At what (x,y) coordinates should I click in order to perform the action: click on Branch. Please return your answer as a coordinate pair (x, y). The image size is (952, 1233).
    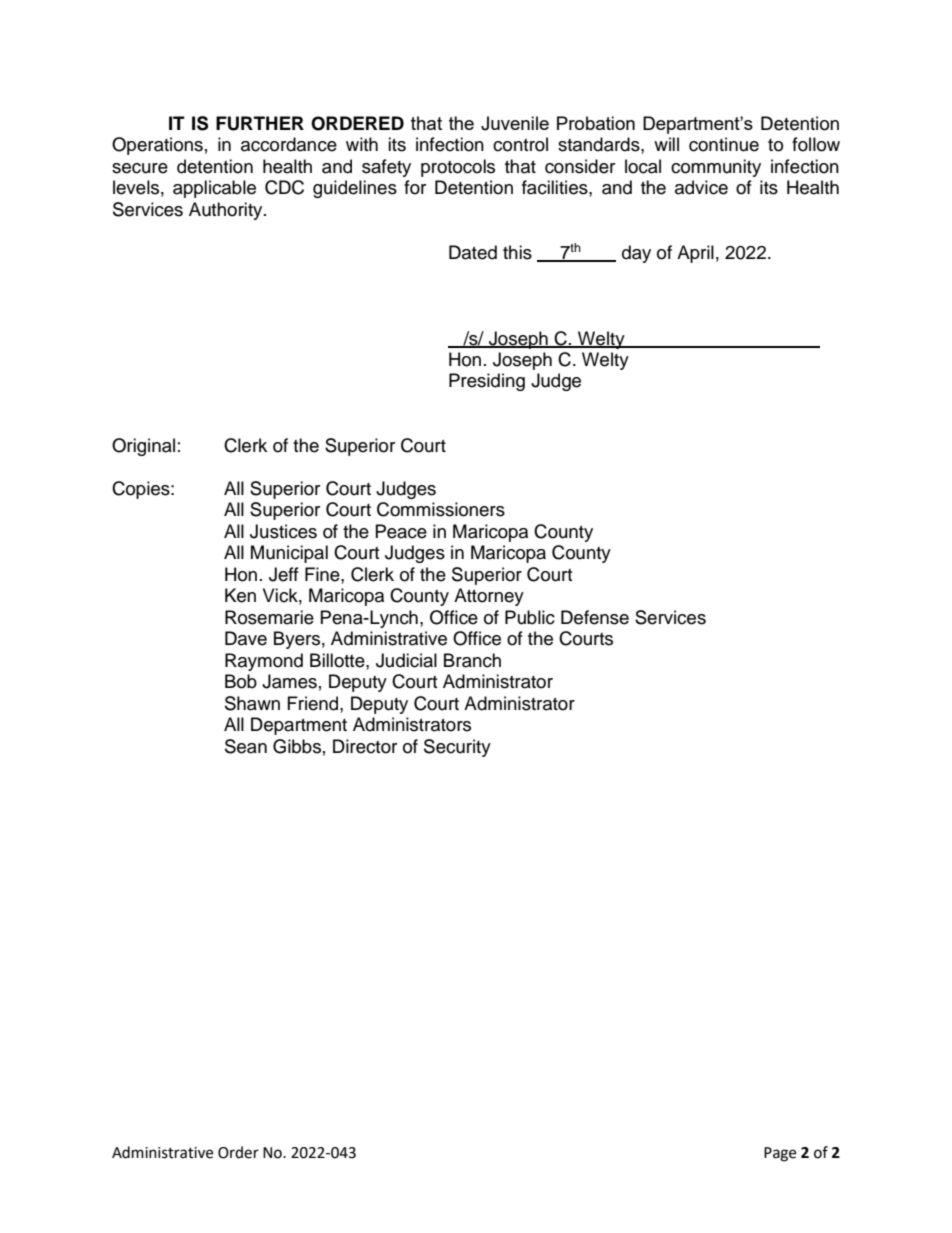
    Looking at the image, I should click on (472, 660).
